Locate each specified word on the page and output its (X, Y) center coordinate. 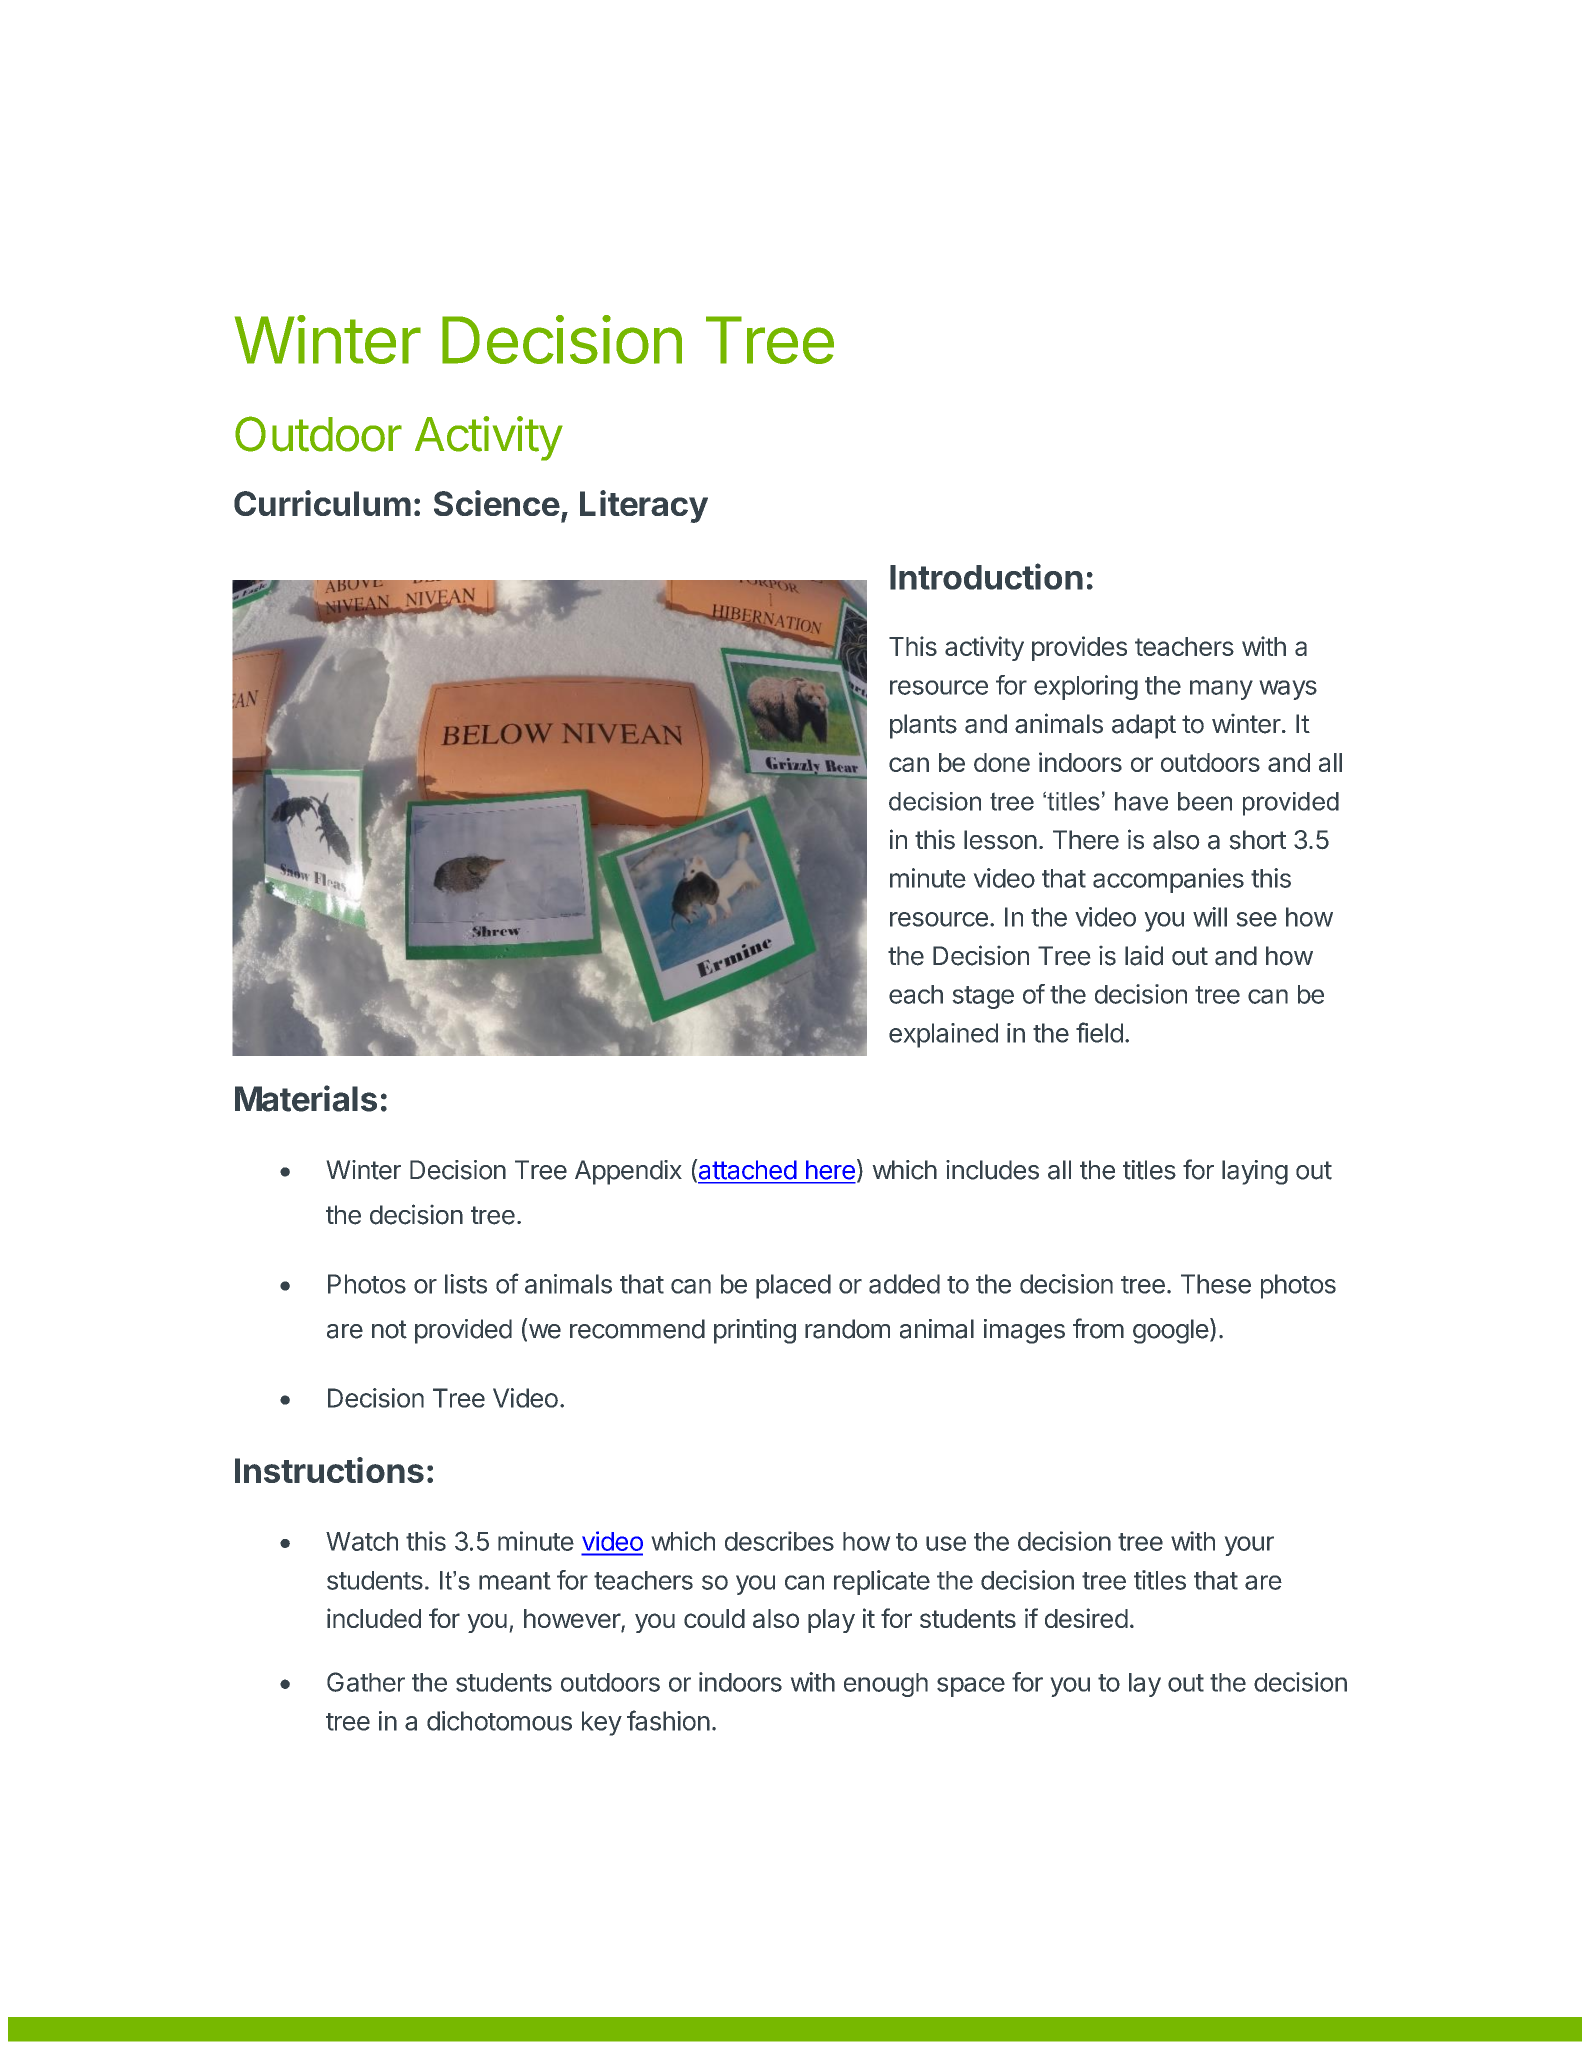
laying (1255, 1172)
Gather (366, 1682)
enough (886, 1685)
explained (943, 1035)
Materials (306, 1098)
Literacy (644, 506)
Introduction (986, 576)
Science (497, 503)
